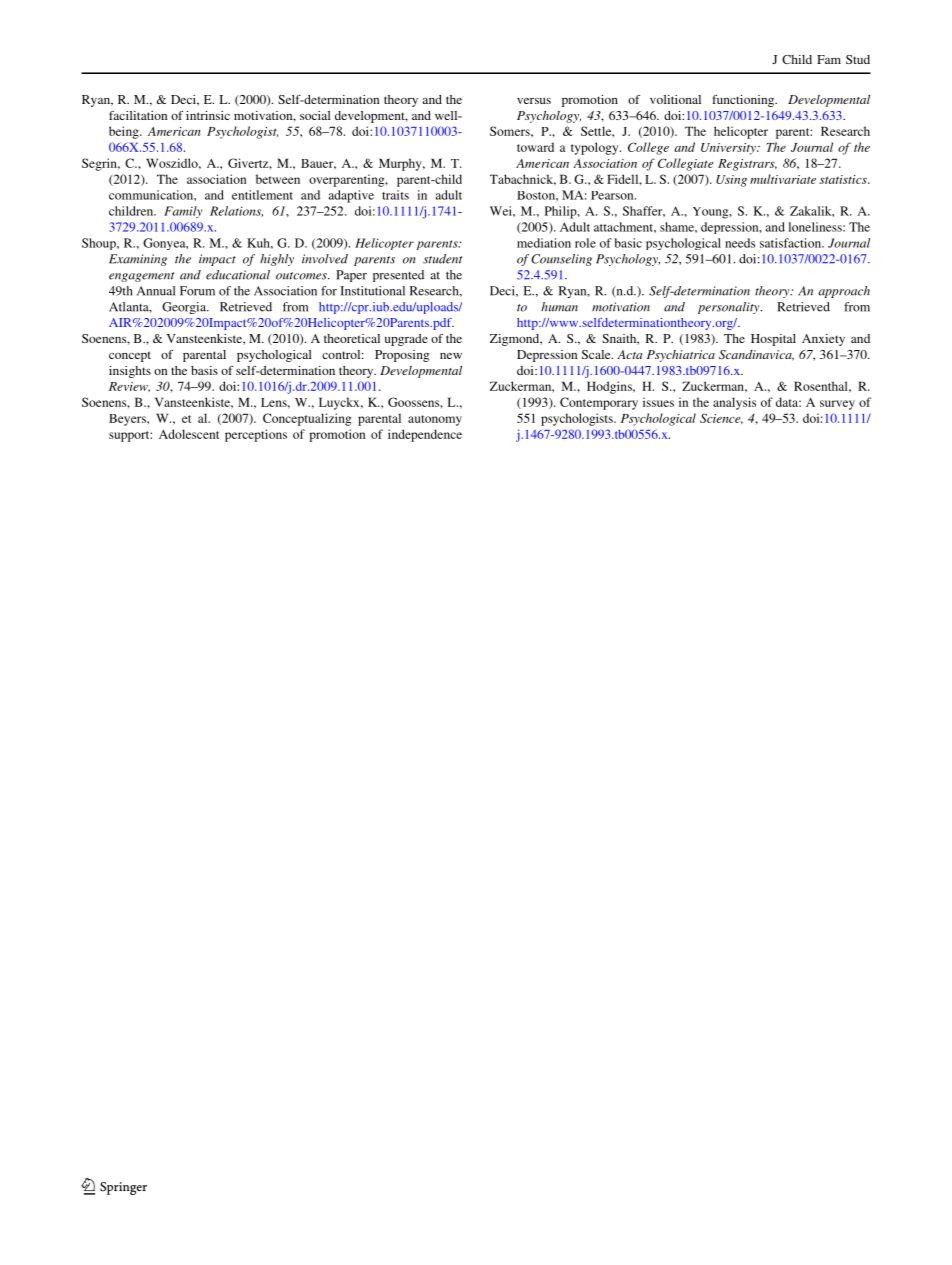 Image resolution: width=952 pixels, height=1265 pixels. What do you see at coordinates (744, 101) in the screenshot?
I see `functioning` at bounding box center [744, 101].
